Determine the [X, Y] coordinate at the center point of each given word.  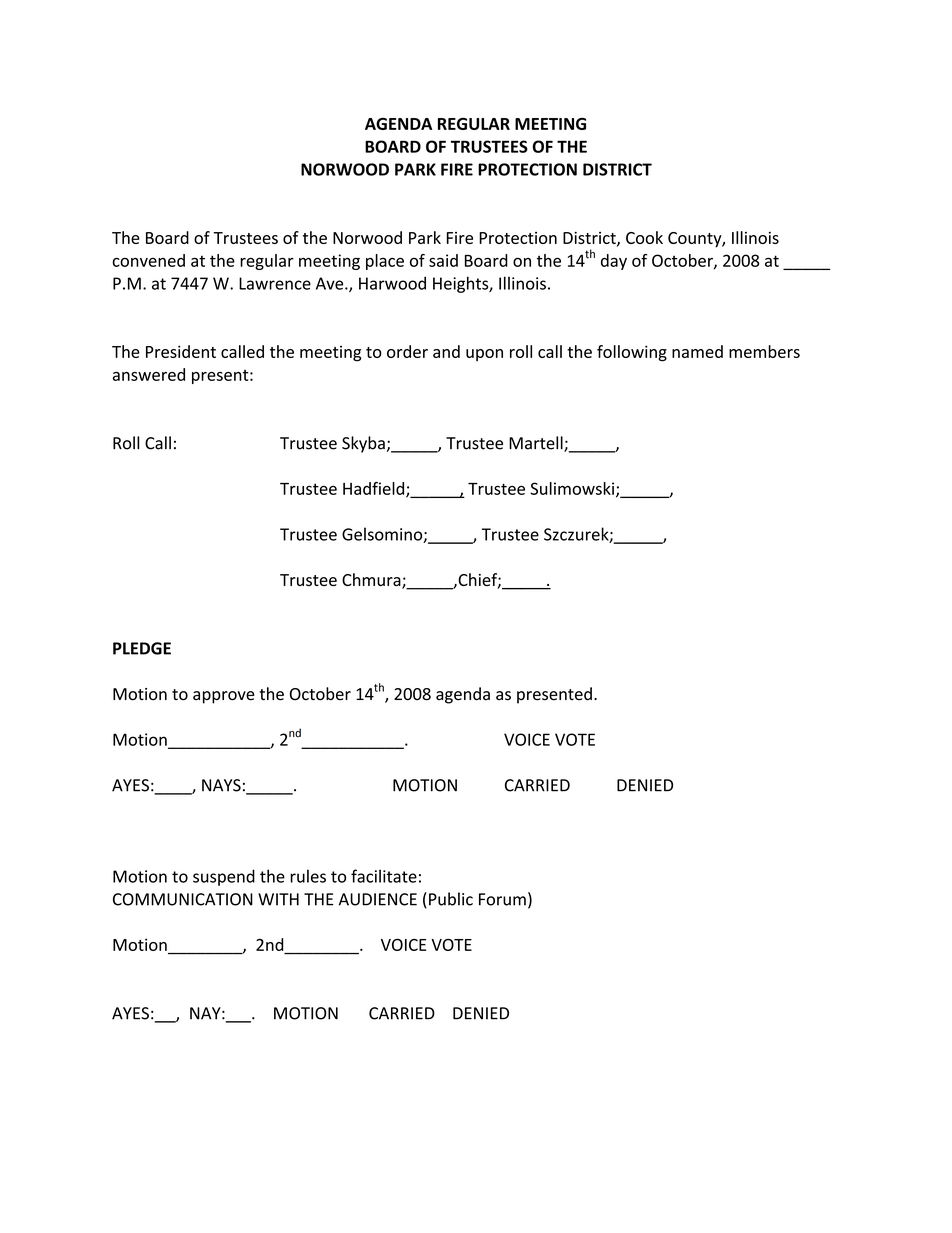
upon [484, 355]
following [632, 353]
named [697, 351]
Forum [502, 899]
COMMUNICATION [183, 899]
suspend [224, 877]
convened [148, 260]
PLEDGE [142, 648]
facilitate [384, 876]
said [443, 260]
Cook [644, 237]
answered [149, 374]
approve [224, 697]
